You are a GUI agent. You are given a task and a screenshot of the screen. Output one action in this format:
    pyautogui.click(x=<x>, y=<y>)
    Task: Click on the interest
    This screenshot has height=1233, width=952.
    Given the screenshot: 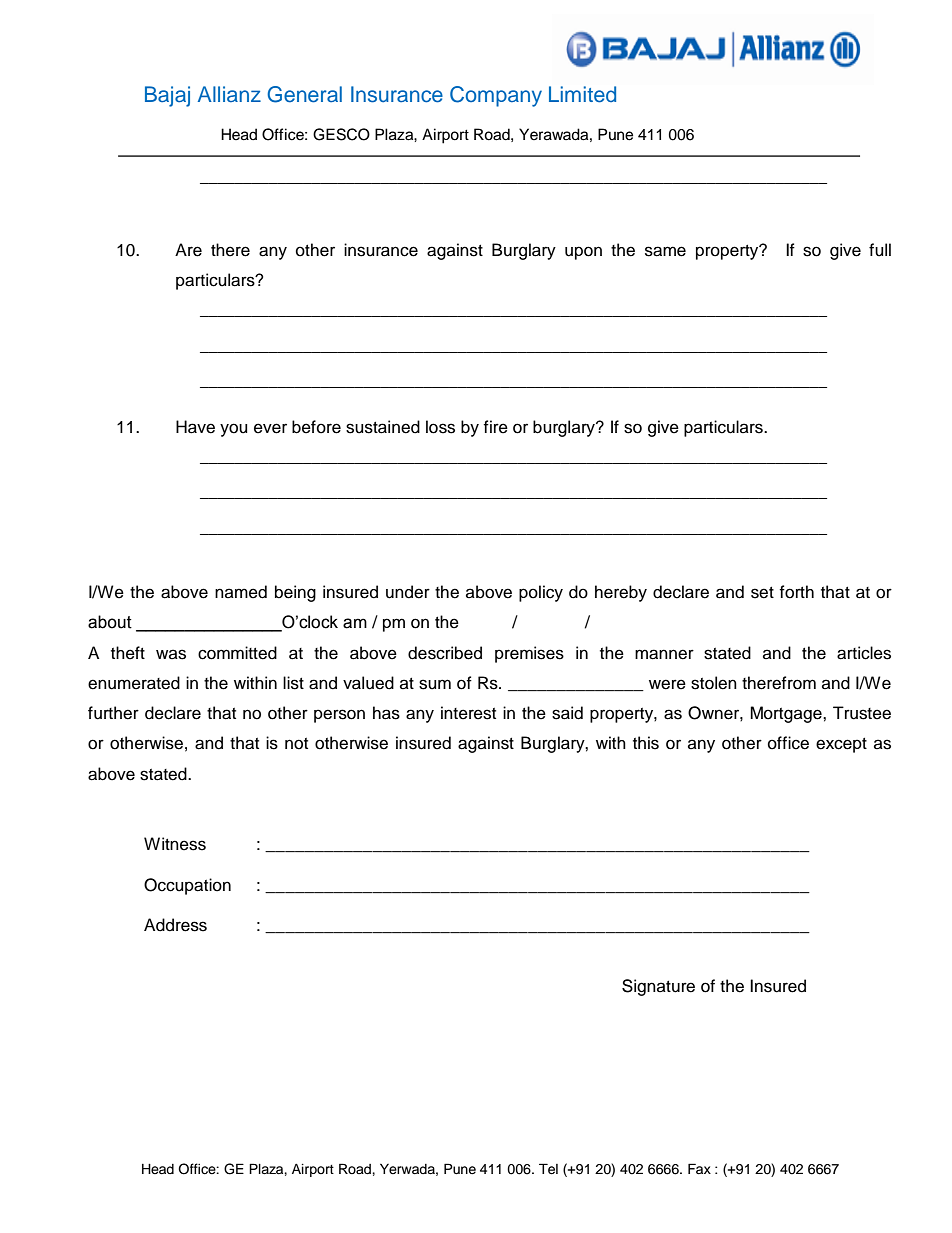 What is the action you would take?
    pyautogui.click(x=468, y=713)
